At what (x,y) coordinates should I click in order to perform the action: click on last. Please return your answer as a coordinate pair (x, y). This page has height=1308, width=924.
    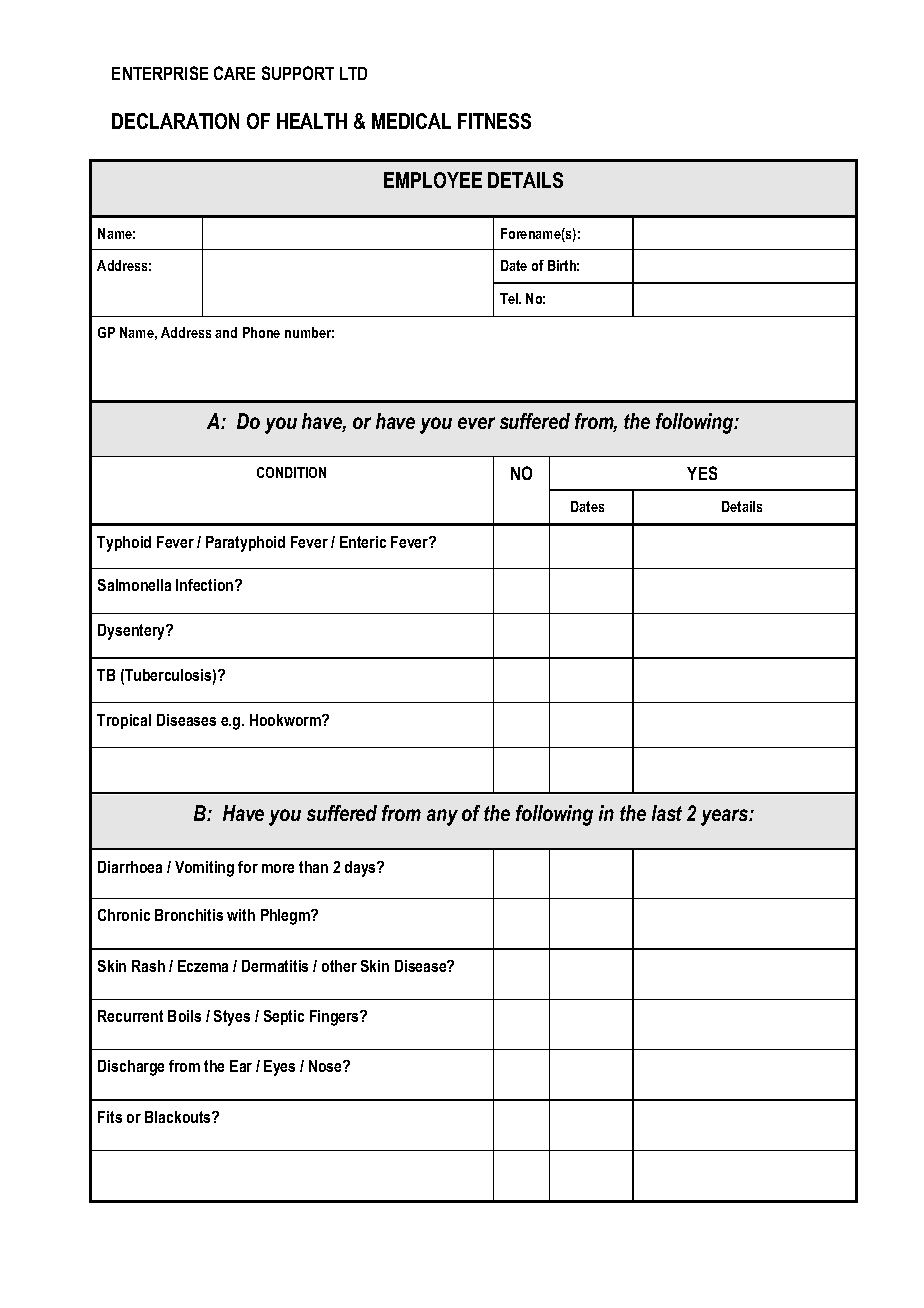
    Looking at the image, I should click on (667, 813).
